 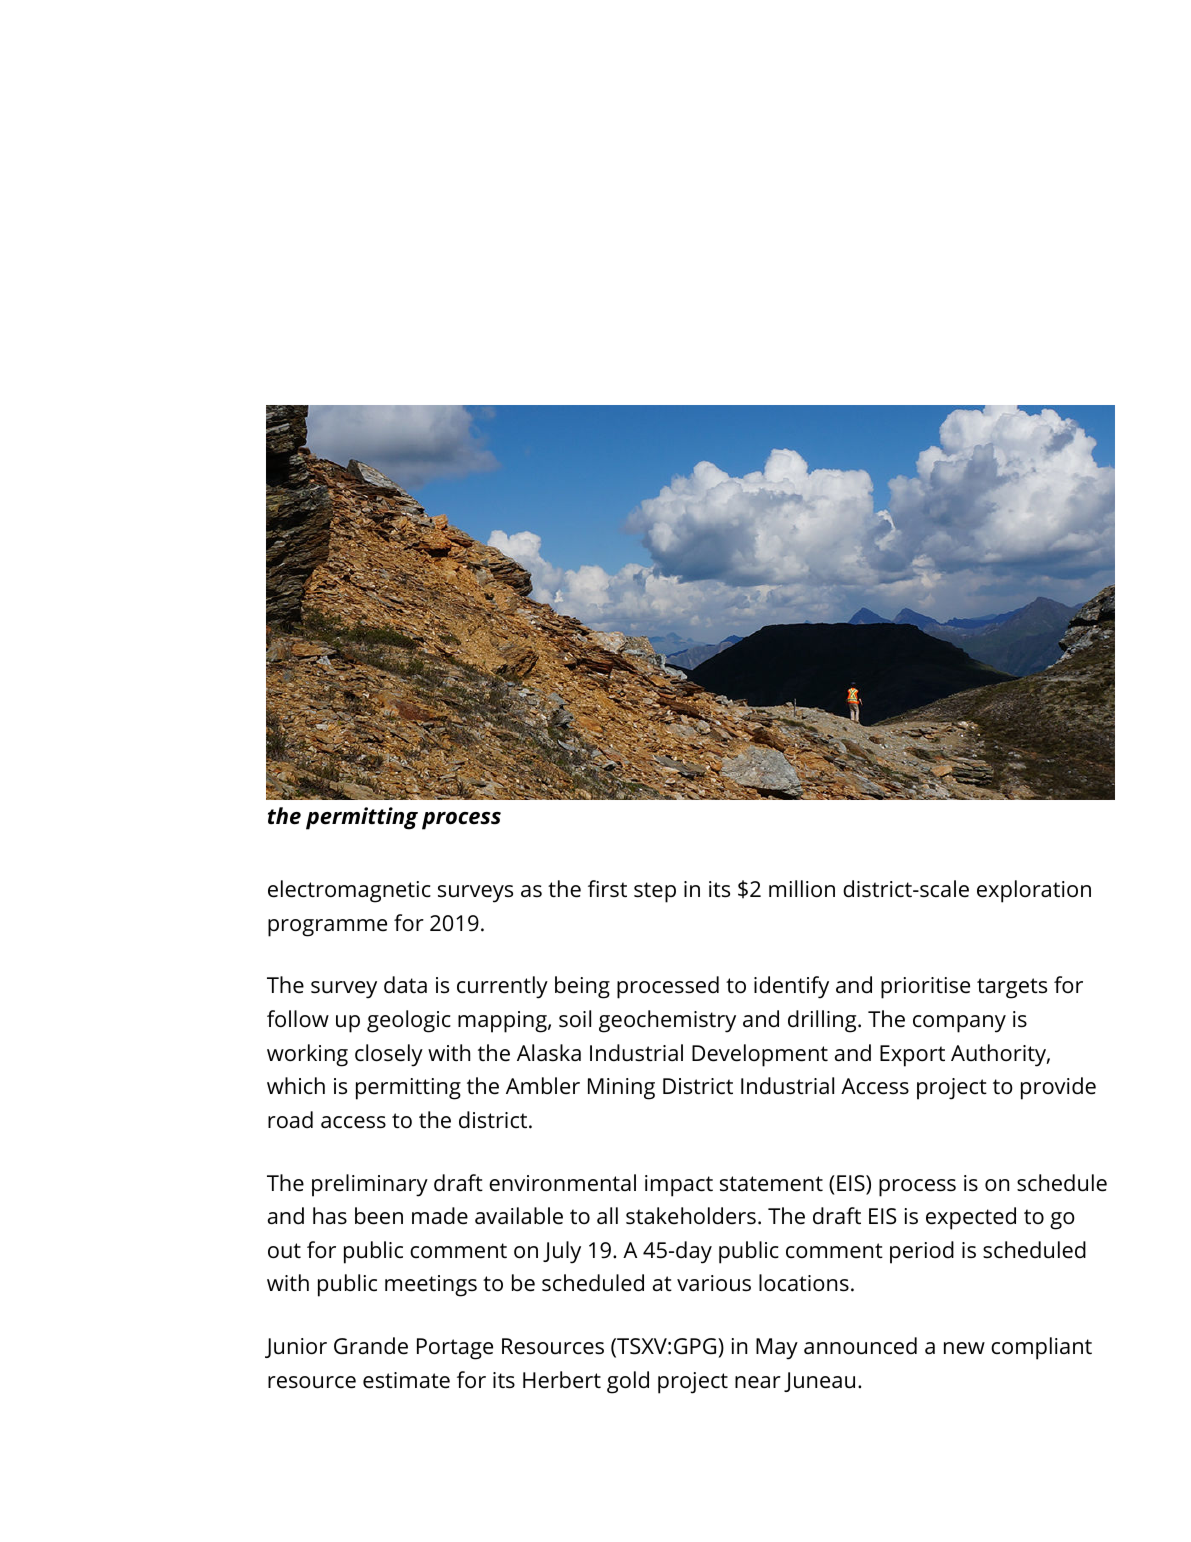 I want to click on electromagnetic, so click(x=349, y=891).
